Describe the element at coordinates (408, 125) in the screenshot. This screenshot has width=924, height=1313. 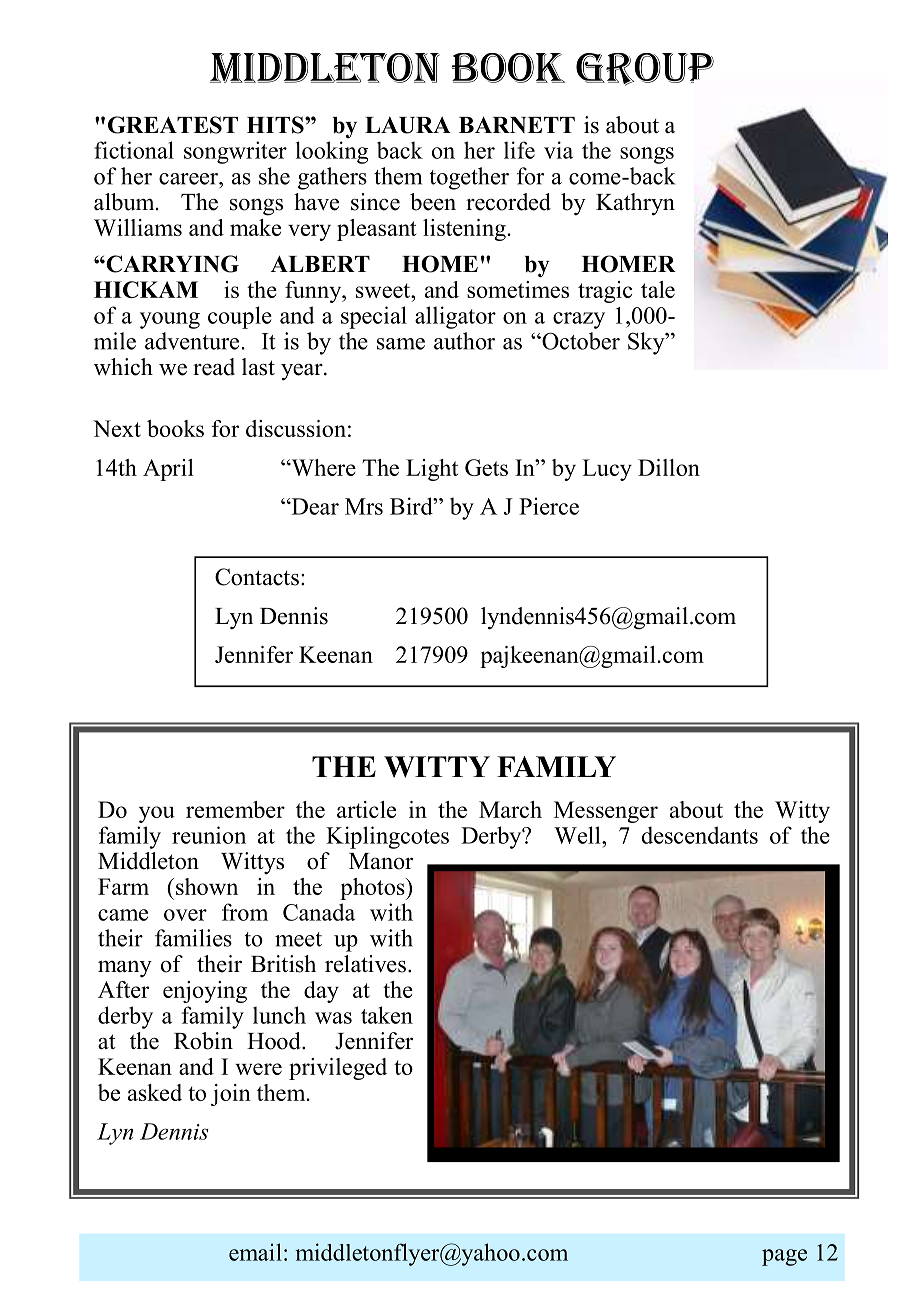
I see `LAURA` at that location.
